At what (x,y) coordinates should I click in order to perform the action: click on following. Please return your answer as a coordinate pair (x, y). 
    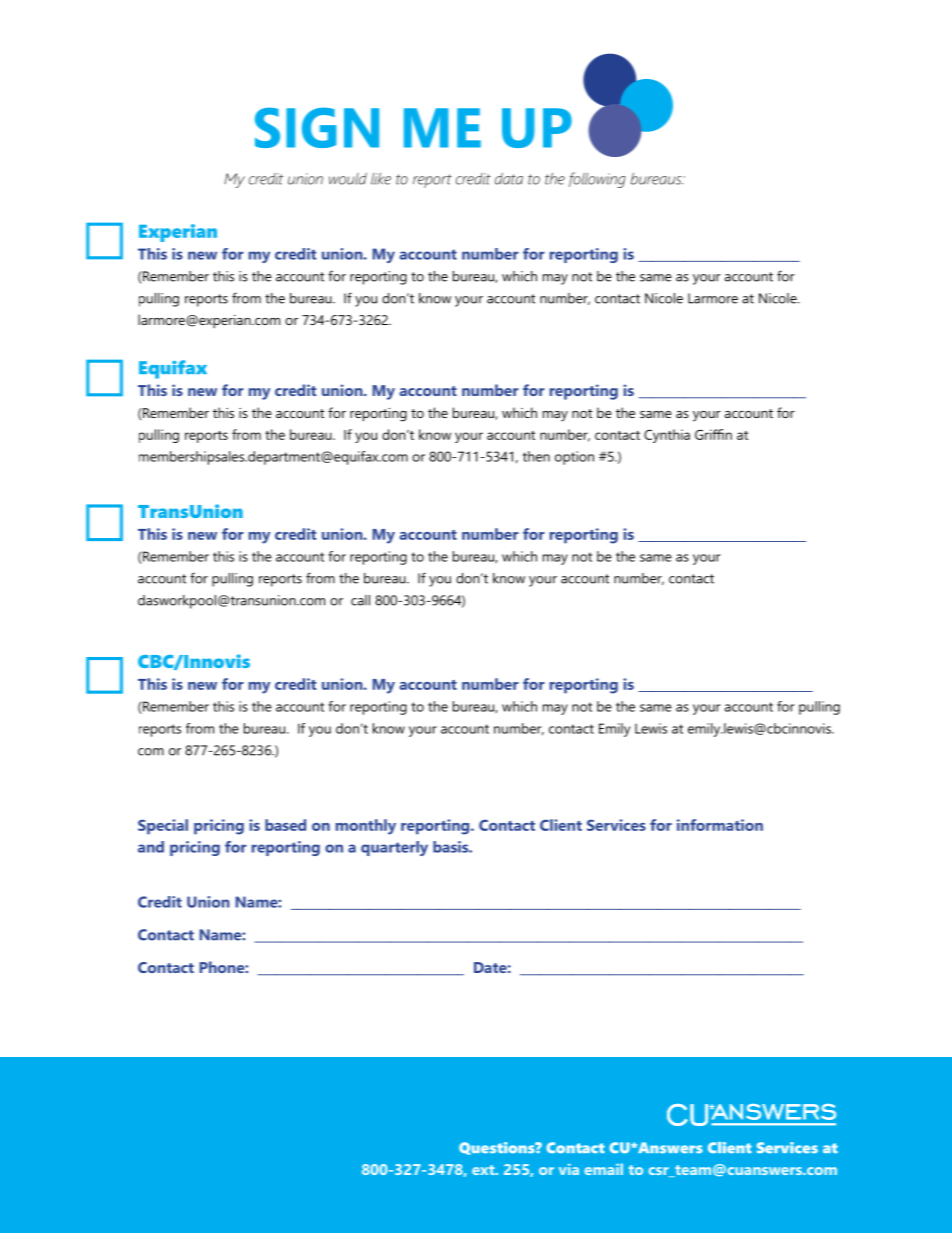
    Looking at the image, I should click on (597, 180).
